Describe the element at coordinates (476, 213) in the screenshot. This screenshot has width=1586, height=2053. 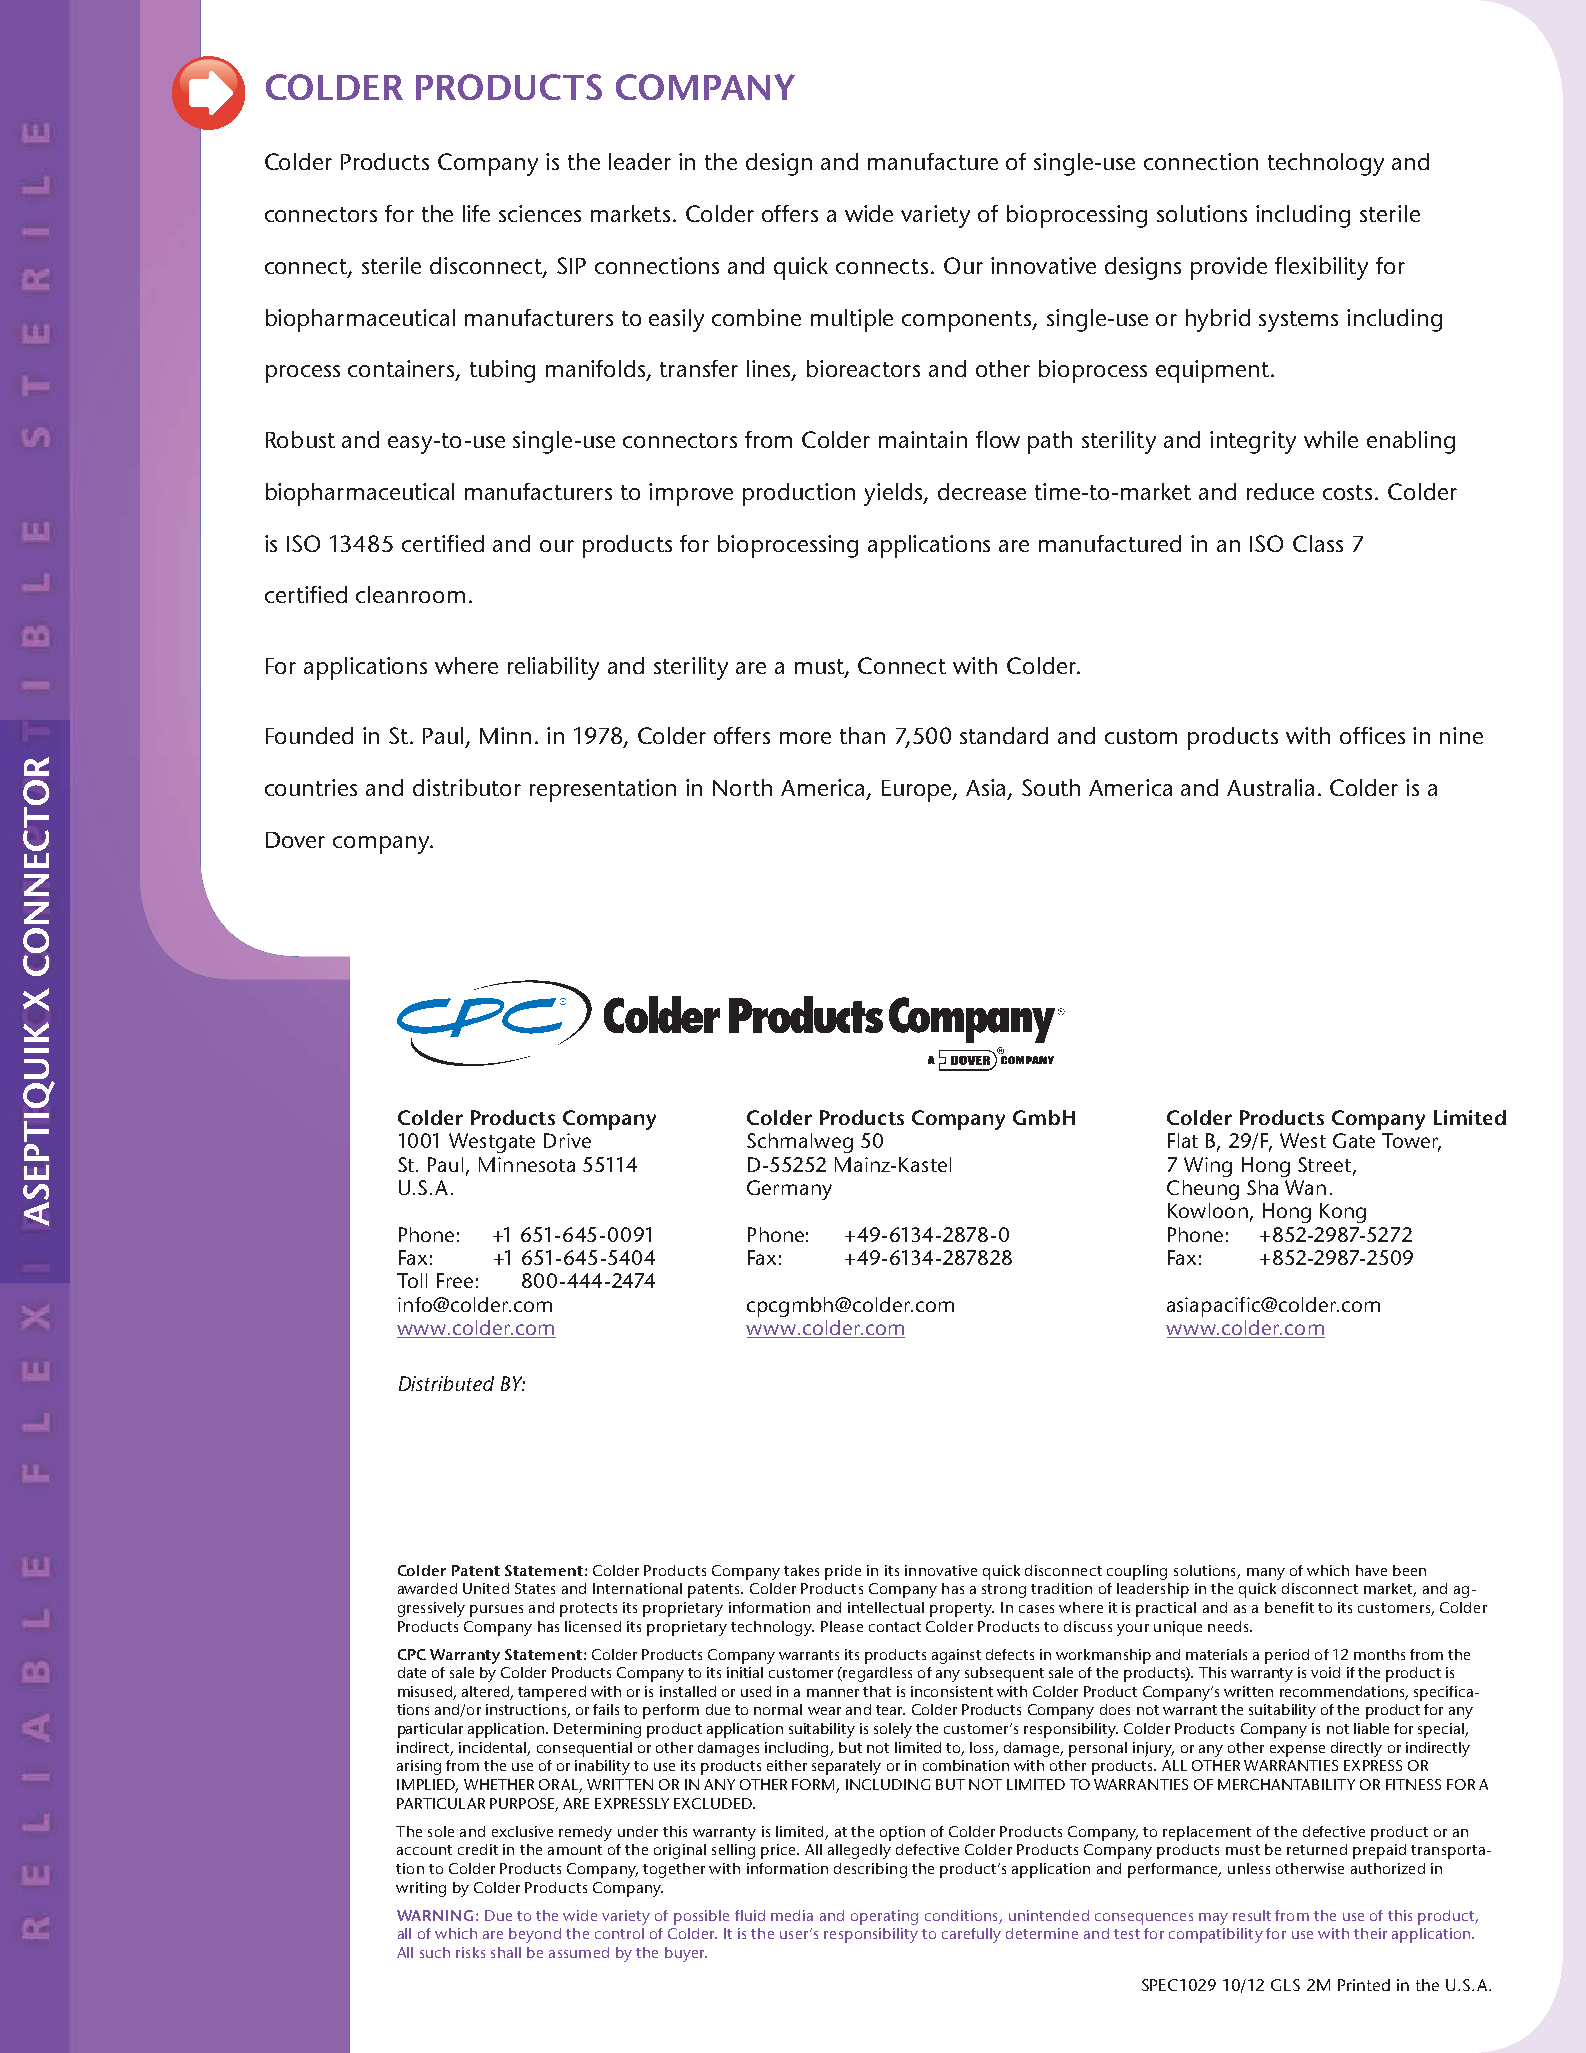
I see `life` at that location.
